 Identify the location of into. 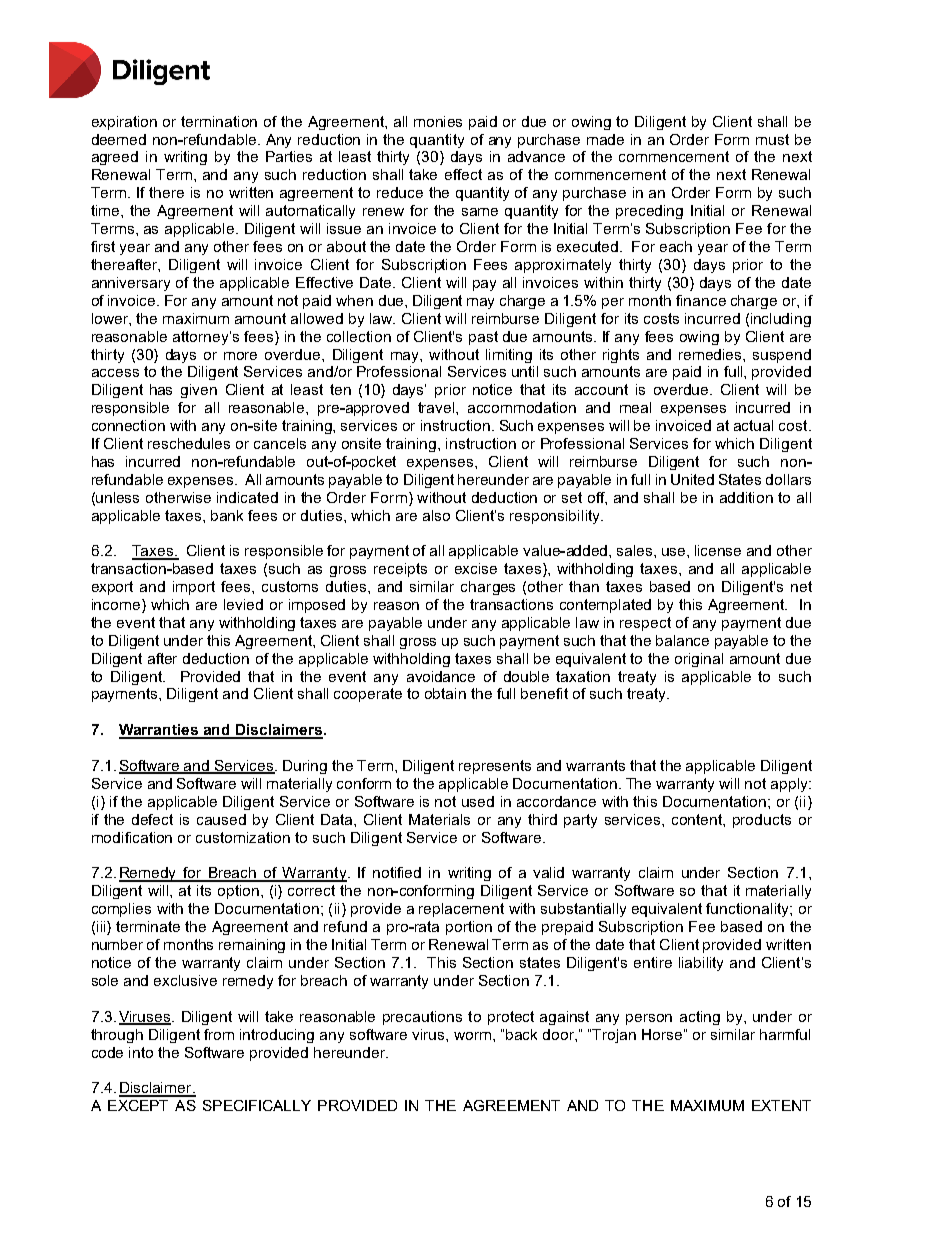
(141, 1052).
